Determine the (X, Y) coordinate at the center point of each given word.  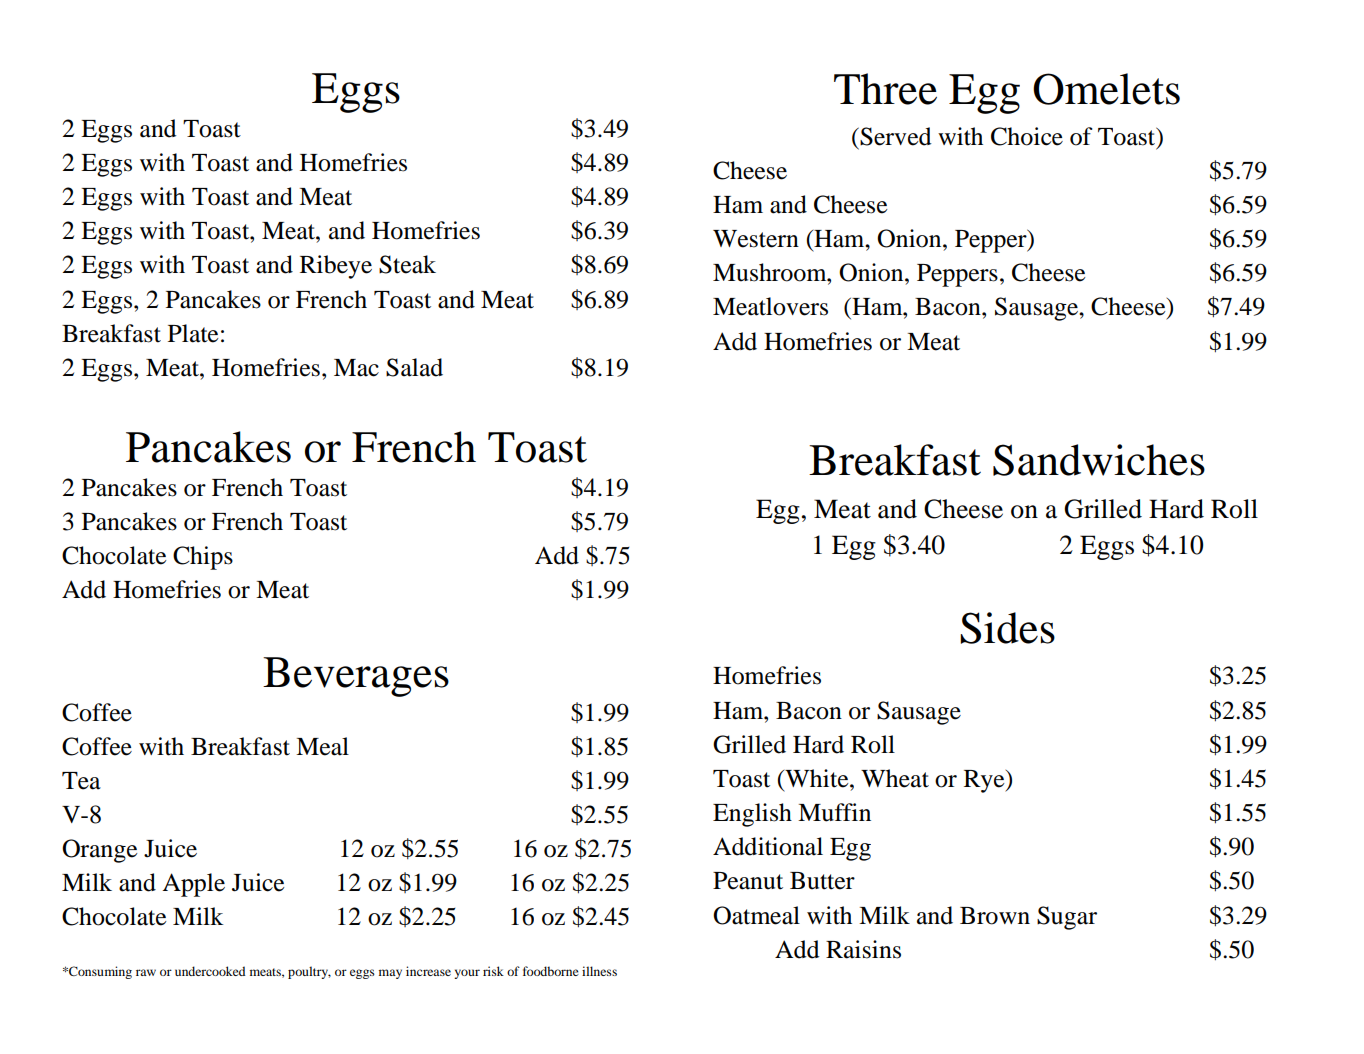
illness (599, 971)
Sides (1007, 628)
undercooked (210, 971)
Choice (1027, 136)
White (817, 778)
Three (885, 89)
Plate (193, 333)
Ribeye (336, 267)
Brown (995, 916)
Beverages (356, 677)
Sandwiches (1099, 460)
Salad (414, 367)
